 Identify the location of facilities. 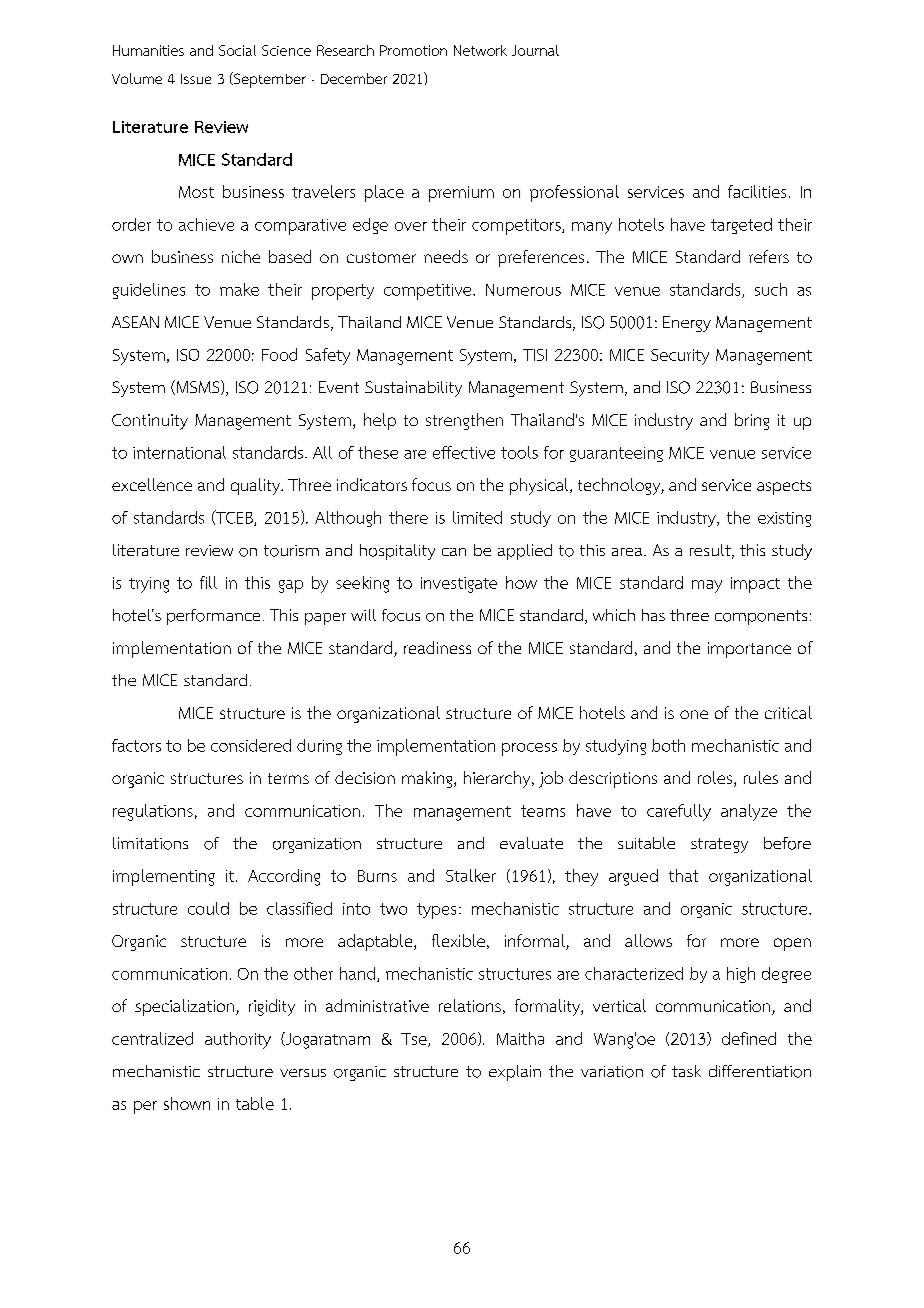
(757, 191).
